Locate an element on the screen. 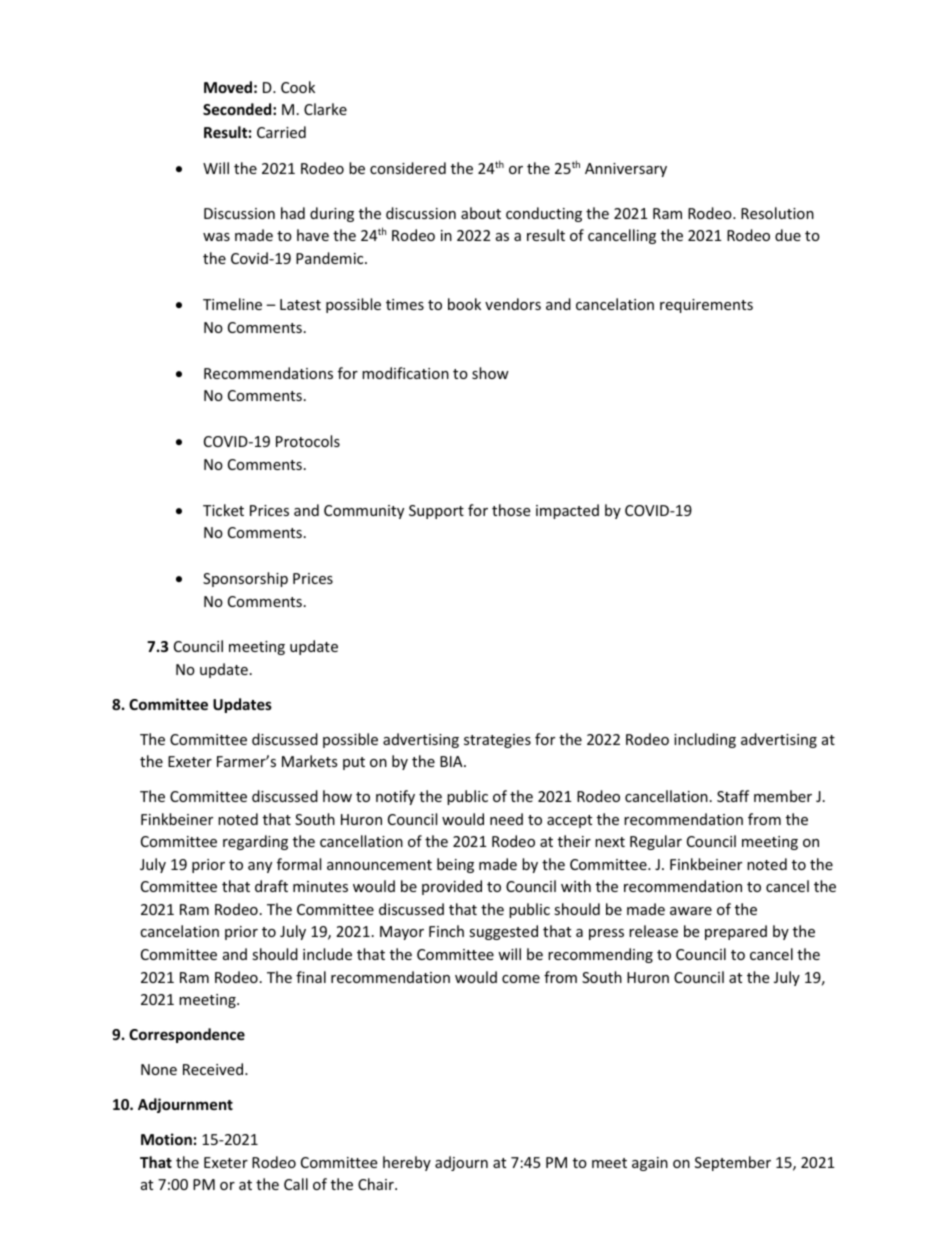 This screenshot has width=952, height=1233. Support is located at coordinates (436, 512).
